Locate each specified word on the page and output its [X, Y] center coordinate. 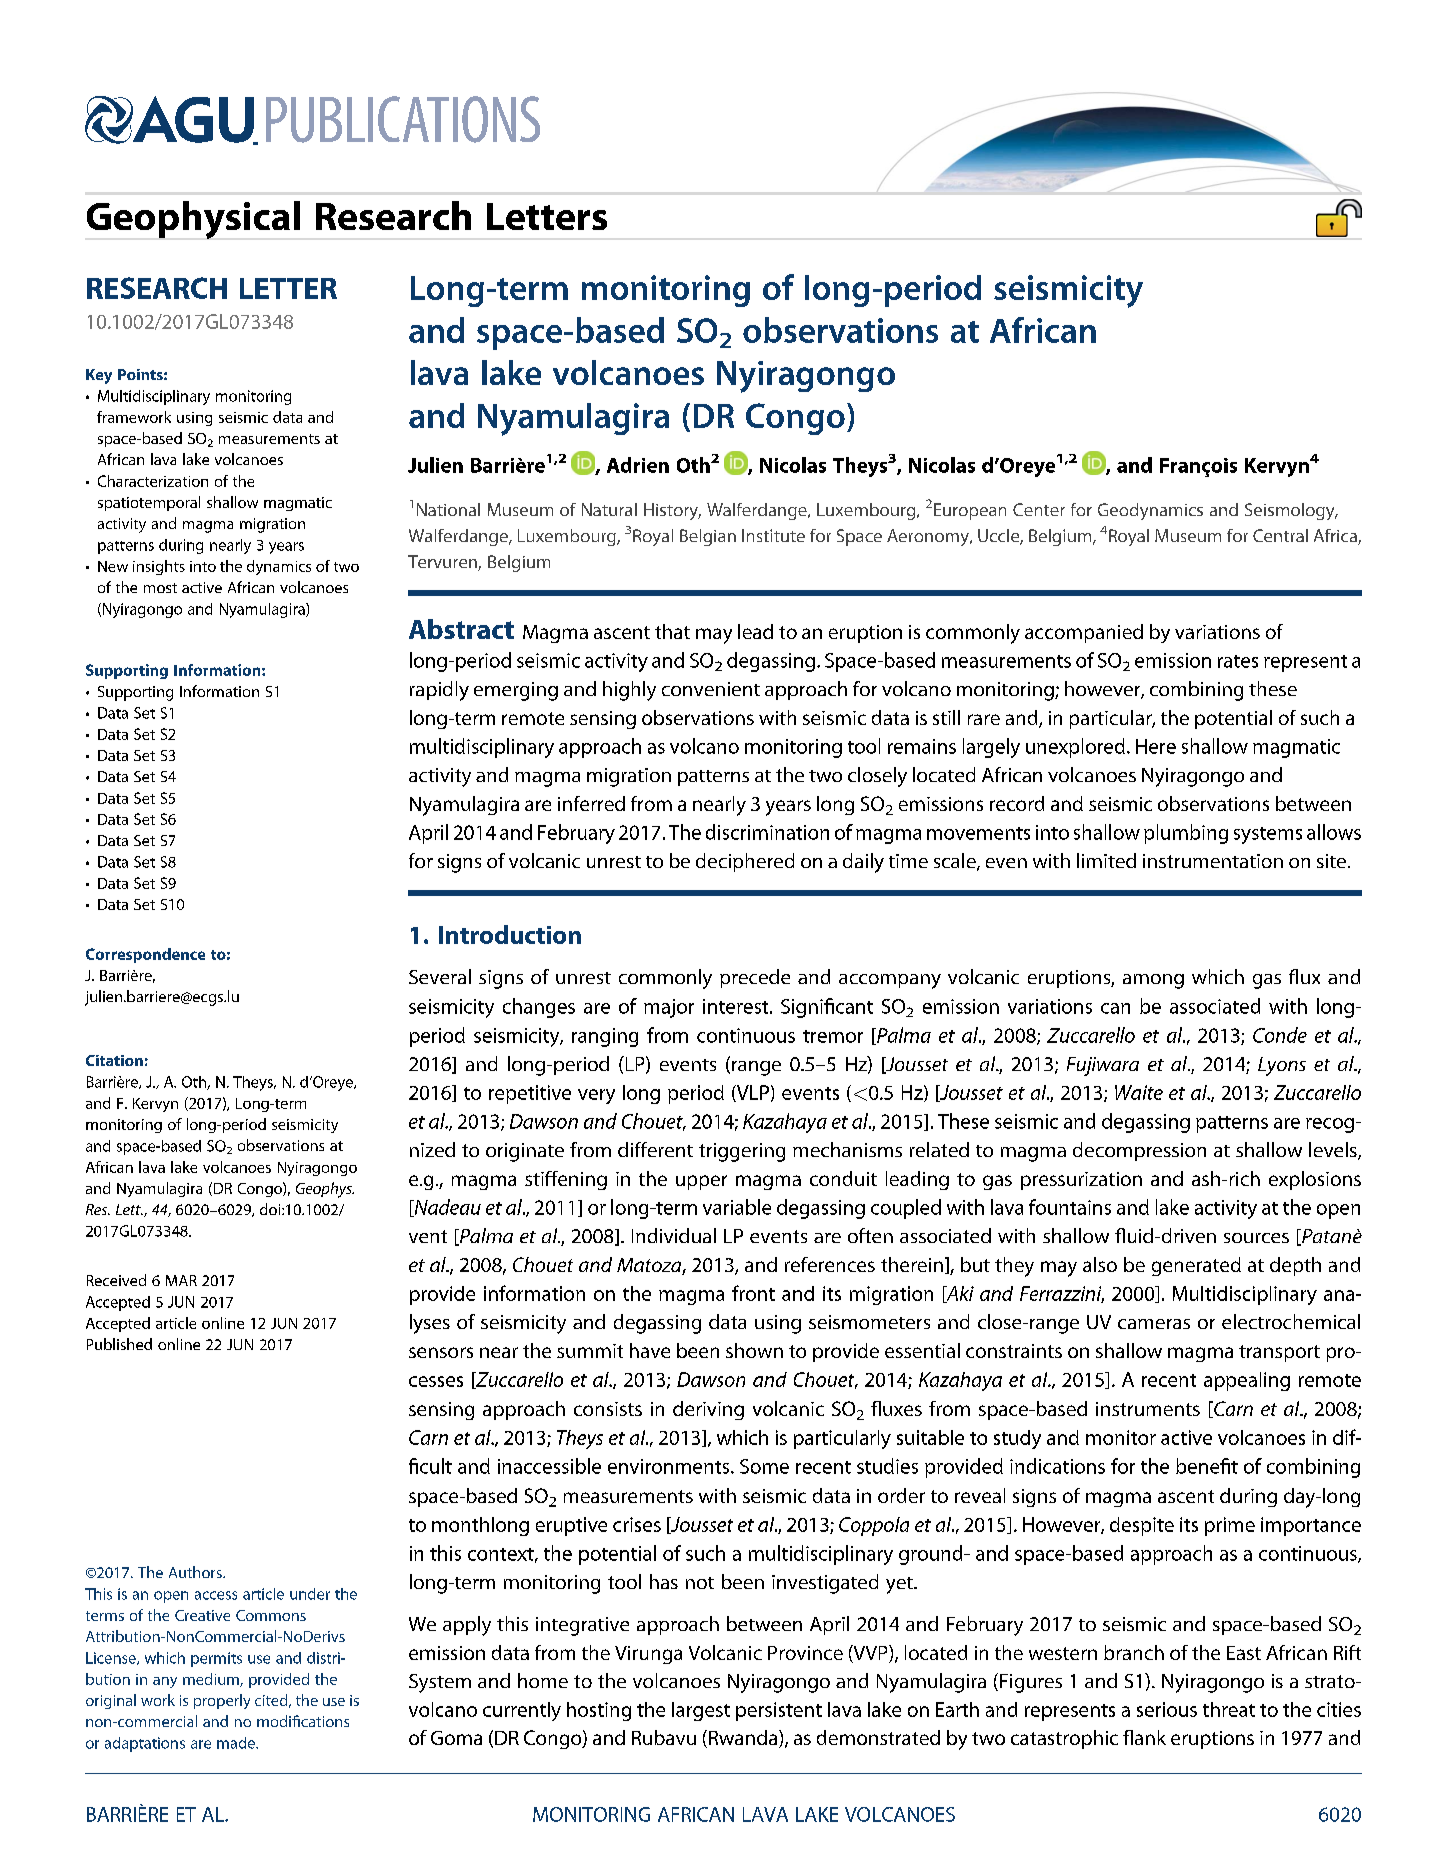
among [1153, 981]
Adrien [638, 465]
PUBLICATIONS [403, 119]
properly [222, 1701]
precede [755, 978]
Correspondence [145, 955]
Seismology [1291, 511]
